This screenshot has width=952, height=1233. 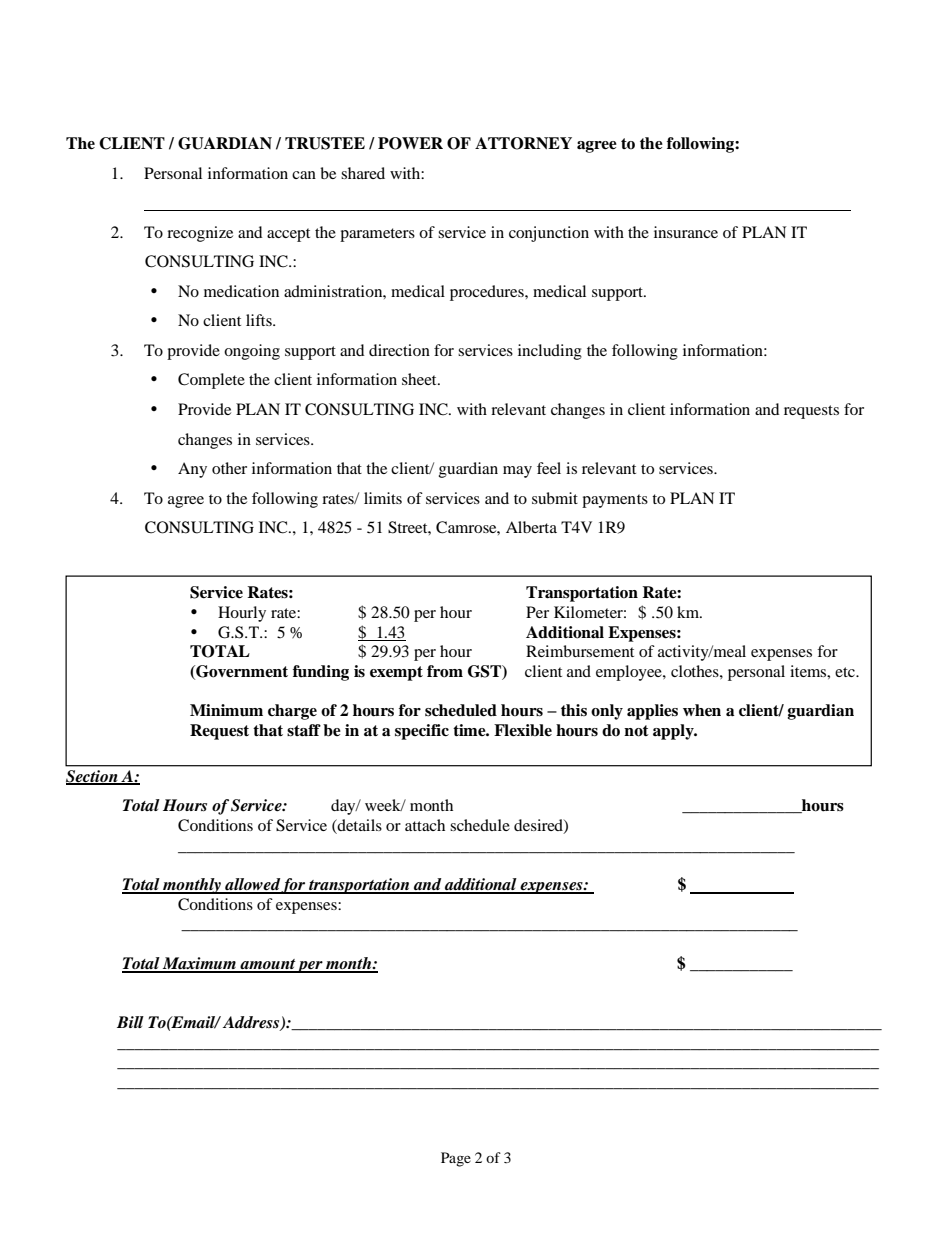 I want to click on insurance, so click(x=686, y=232).
